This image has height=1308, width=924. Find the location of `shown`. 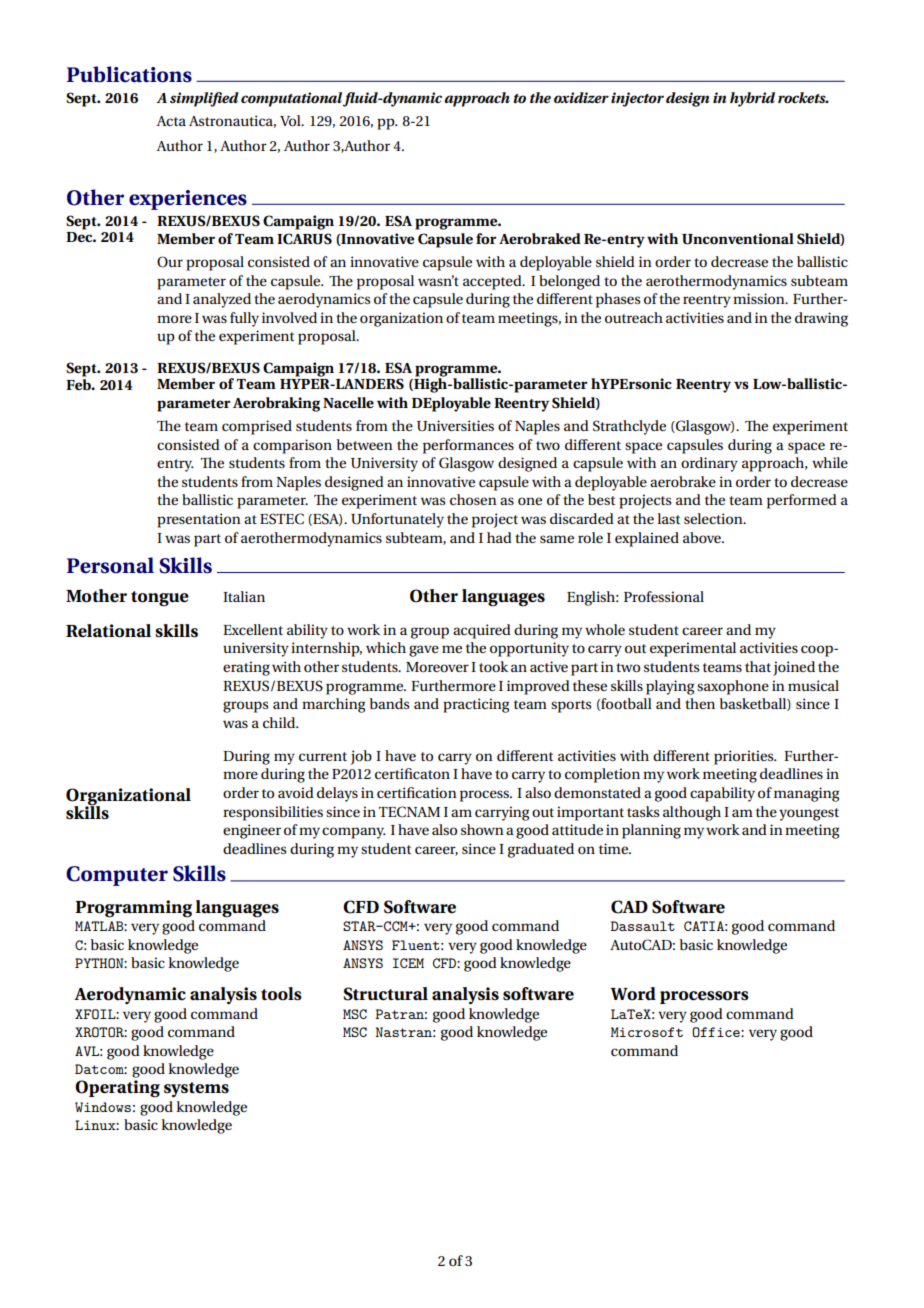

shown is located at coordinates (482, 829).
